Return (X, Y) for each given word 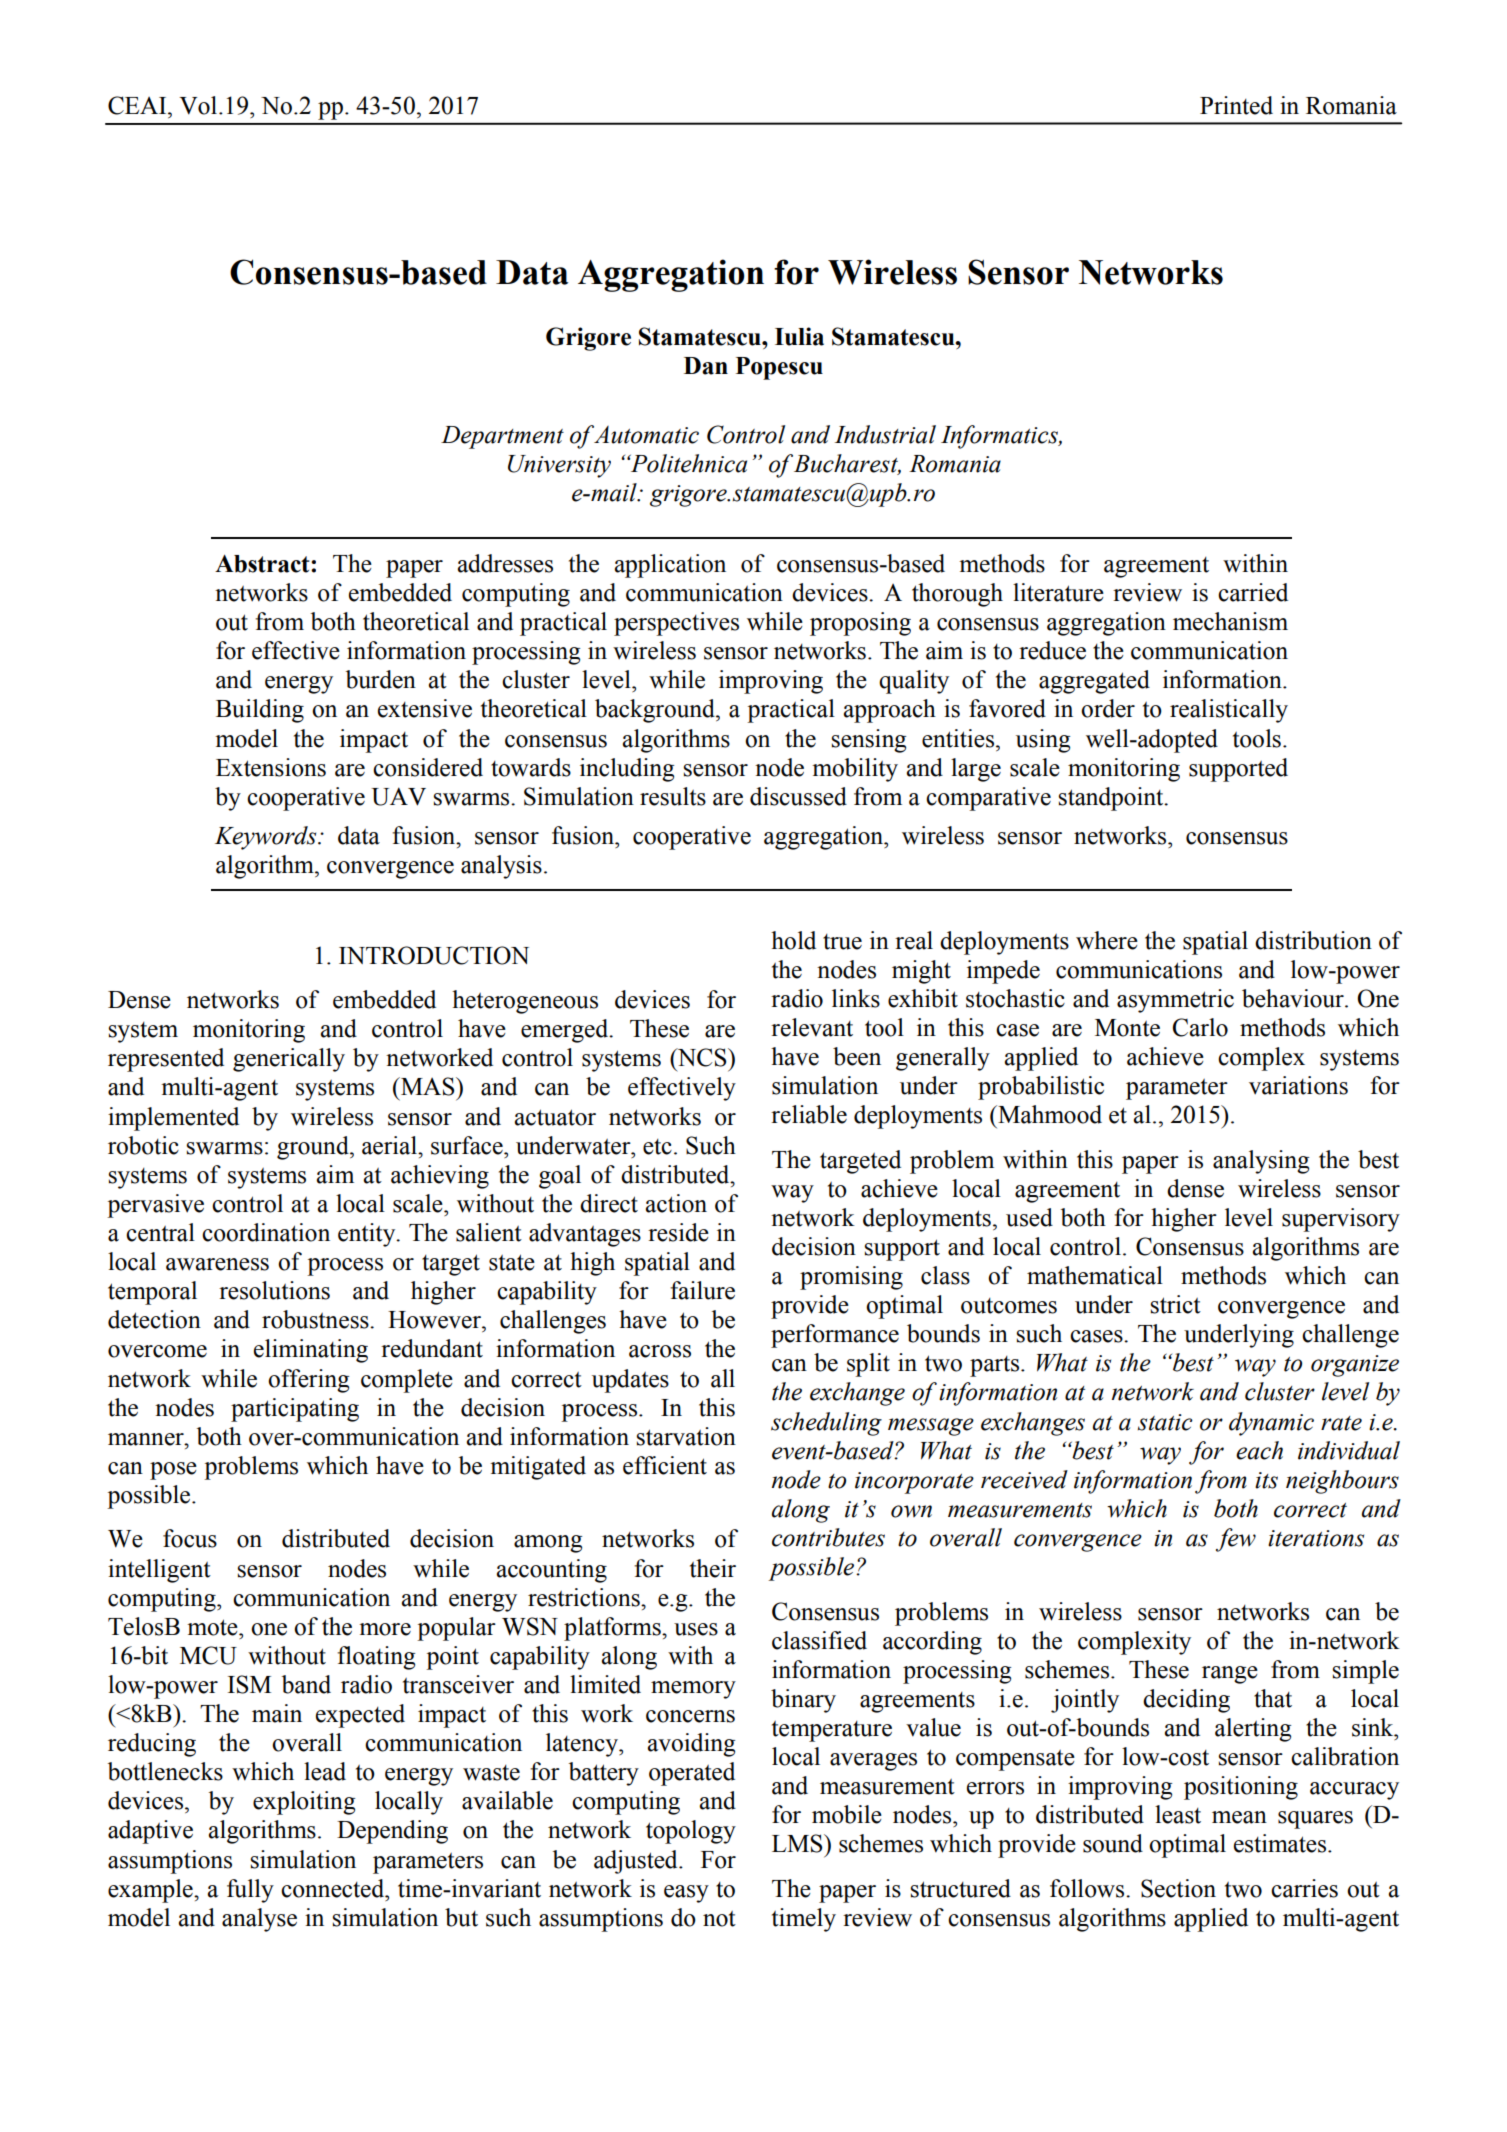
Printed (1236, 105)
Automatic (646, 435)
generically (289, 1060)
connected (334, 1888)
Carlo (1200, 1027)
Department (502, 437)
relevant (812, 1027)
